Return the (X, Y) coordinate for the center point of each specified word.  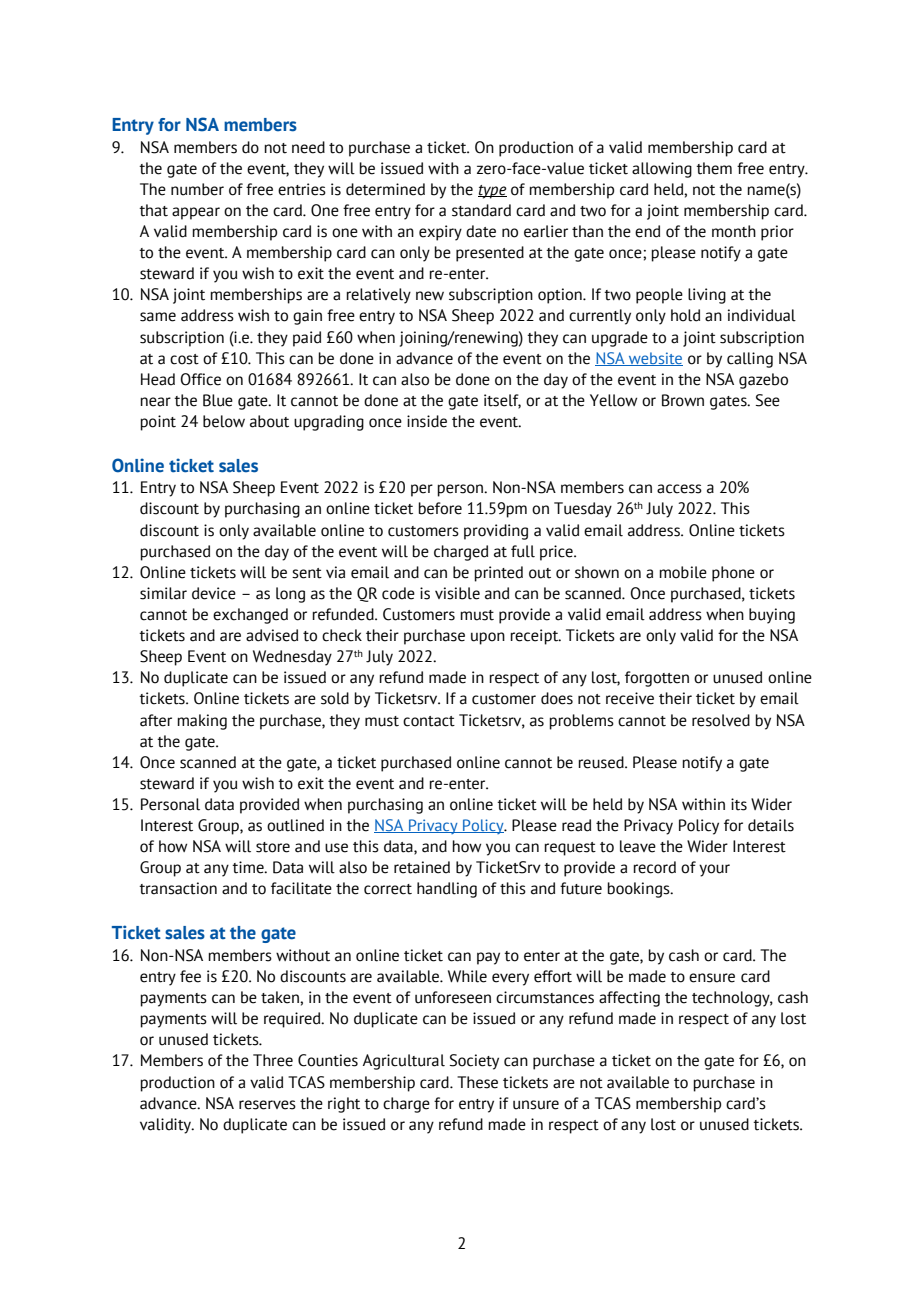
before (440, 508)
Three (273, 1060)
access (679, 489)
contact (429, 721)
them (714, 168)
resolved (721, 720)
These (477, 1082)
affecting (629, 999)
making (202, 722)
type (492, 192)
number (197, 189)
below (224, 421)
